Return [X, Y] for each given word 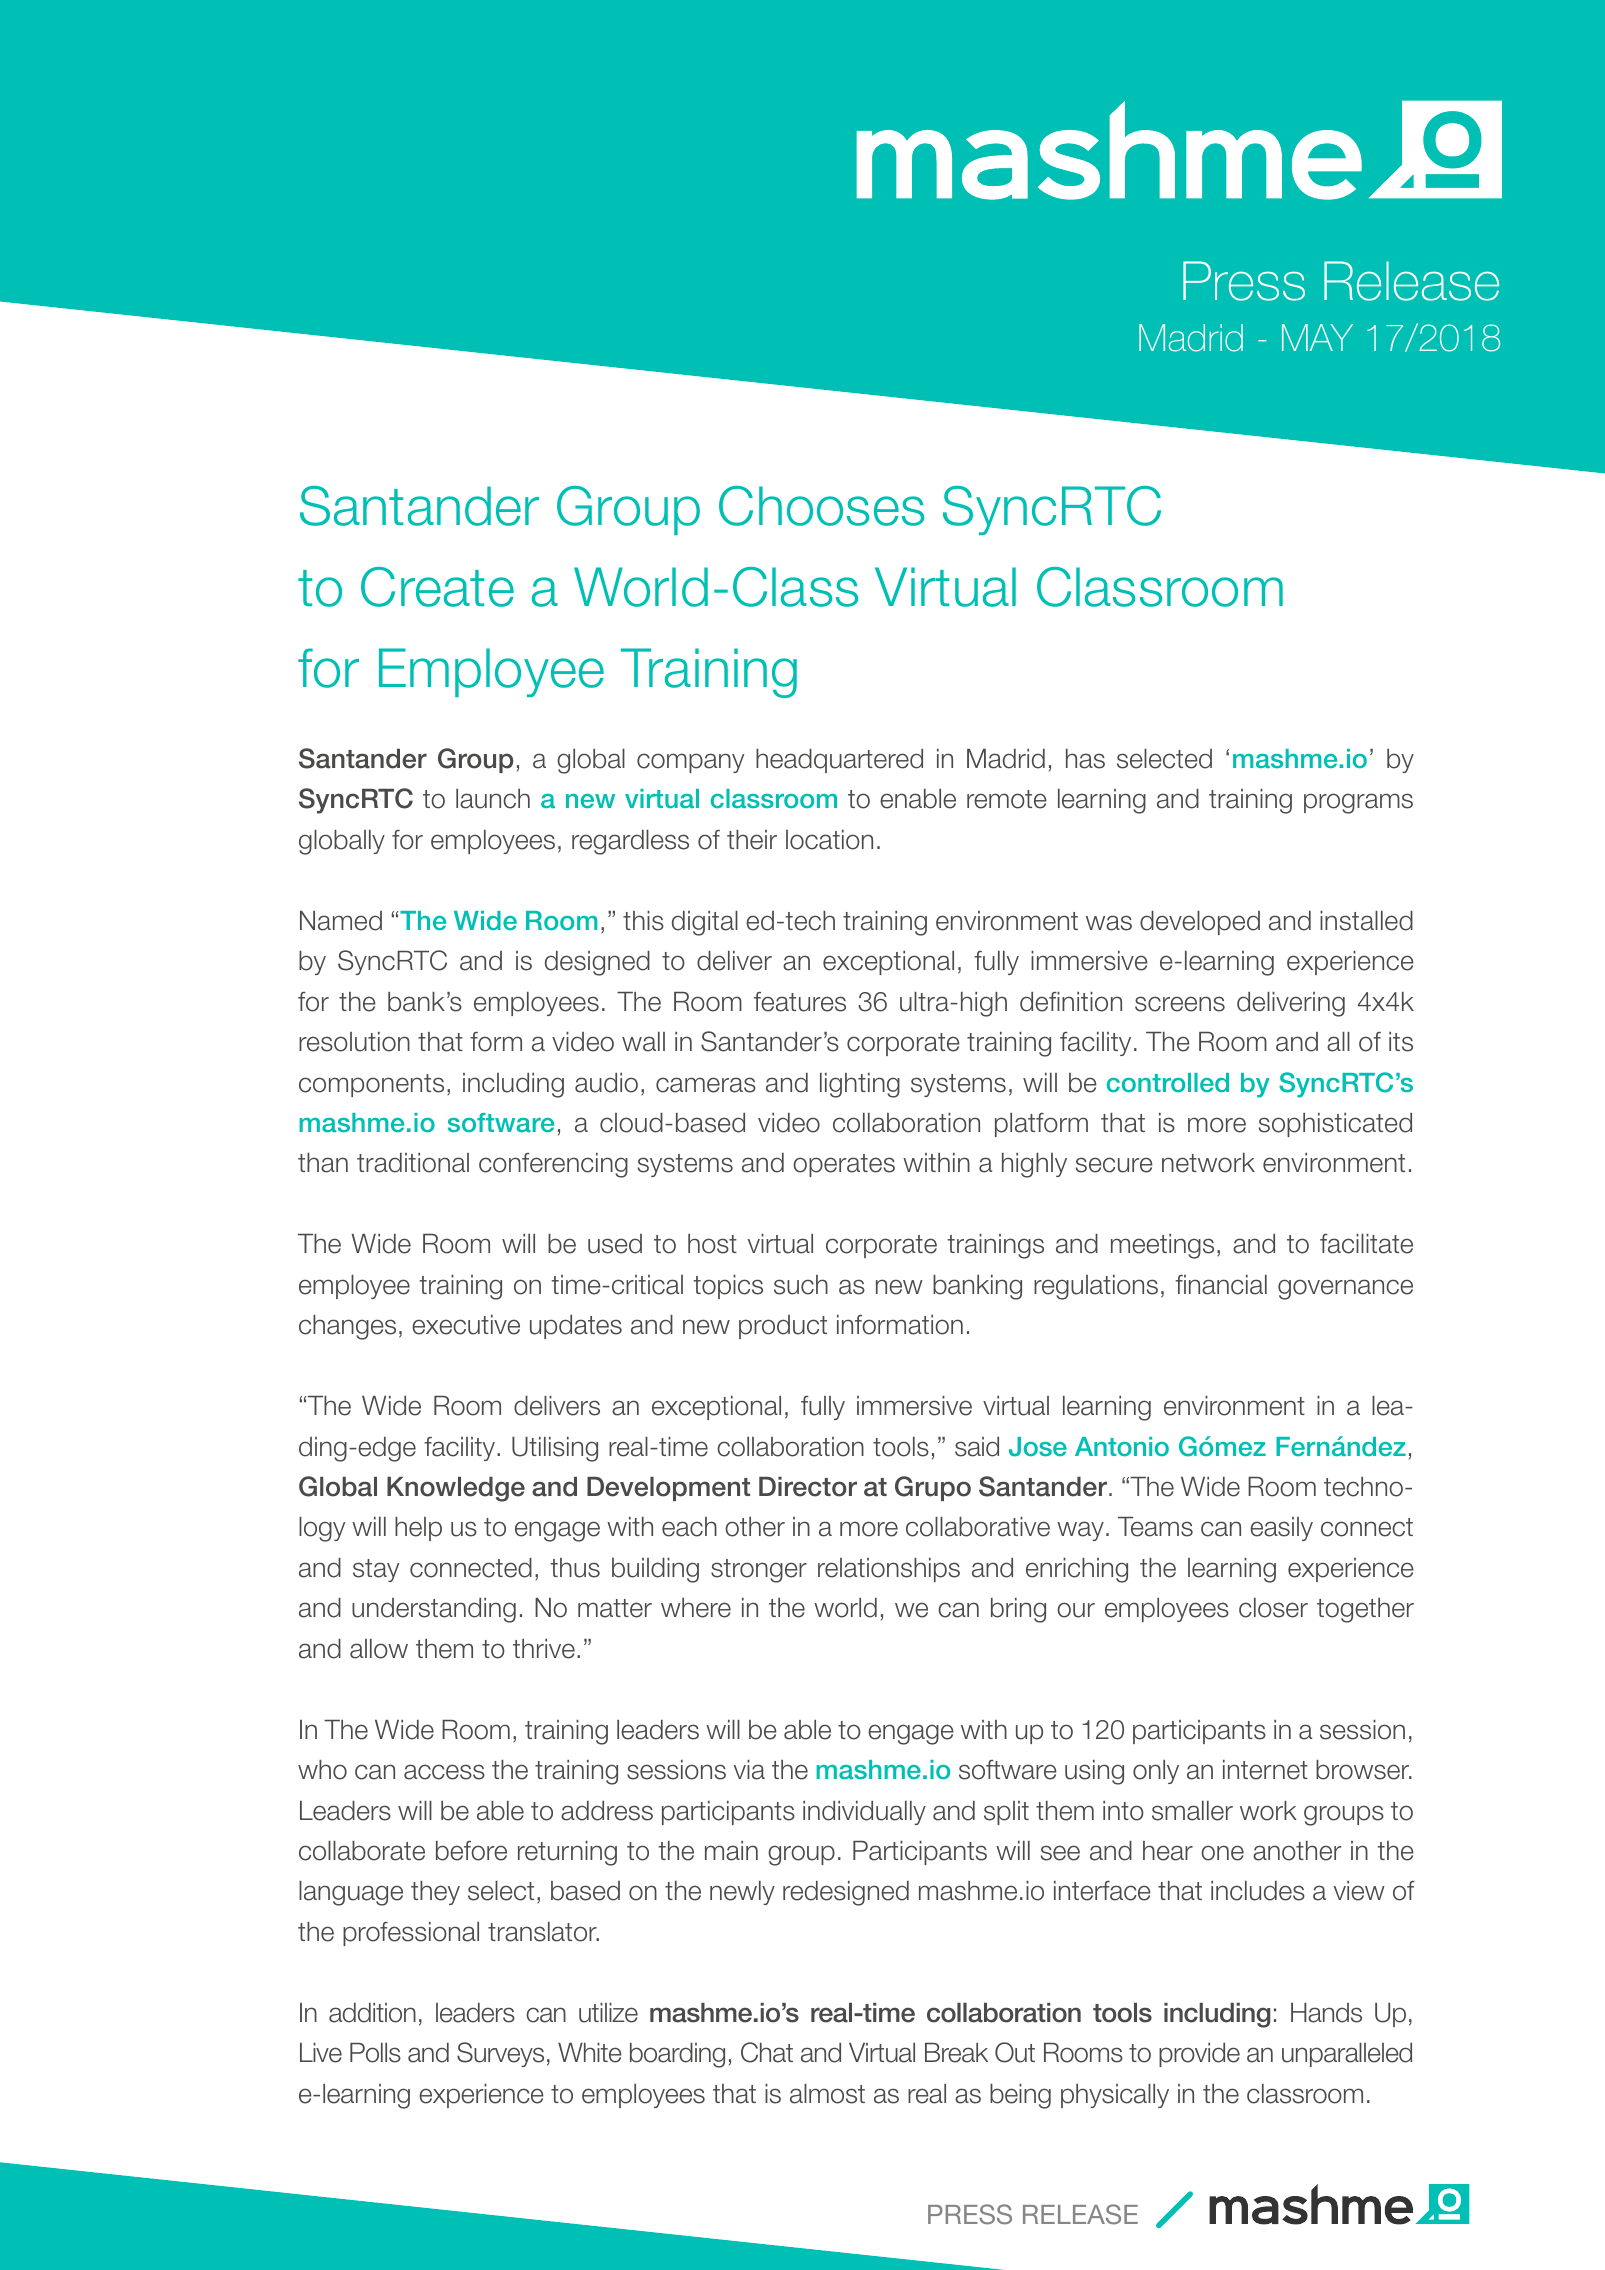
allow [379, 1649]
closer [1273, 1608]
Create [437, 587]
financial [1221, 1285]
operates [844, 1165]
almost [827, 2094]
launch [493, 799]
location [829, 840]
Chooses [821, 506]
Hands [1326, 2013]
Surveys [500, 2054]
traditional [413, 1163]
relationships [889, 1570]
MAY [1317, 337]
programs [1358, 803]
